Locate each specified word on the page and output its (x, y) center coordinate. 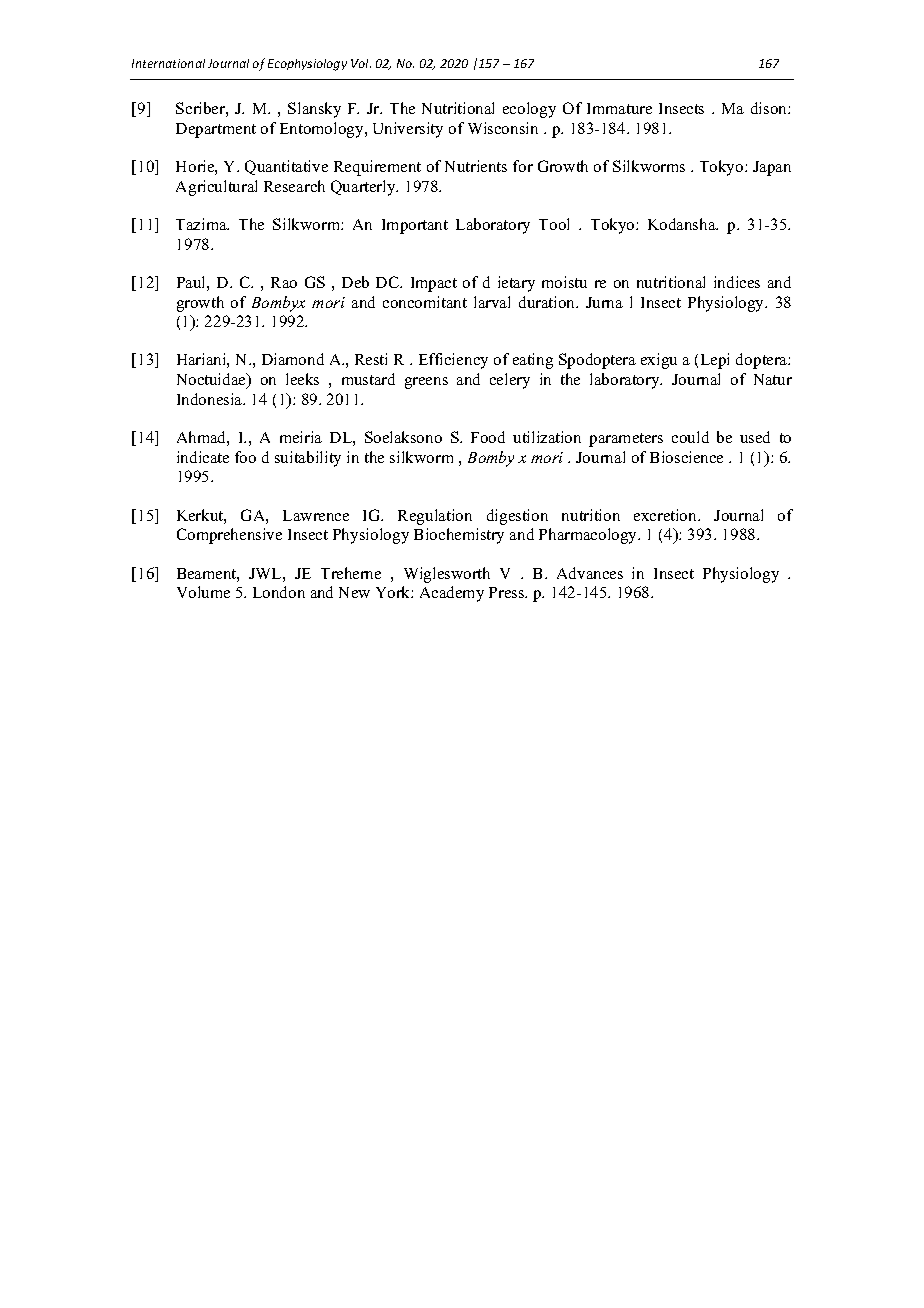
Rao (284, 282)
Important (415, 226)
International (168, 63)
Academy (452, 594)
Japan (772, 168)
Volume (203, 592)
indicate (203, 457)
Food (488, 437)
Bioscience (686, 457)
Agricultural (216, 188)
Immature (619, 108)
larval (492, 302)
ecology (529, 110)
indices (737, 282)
